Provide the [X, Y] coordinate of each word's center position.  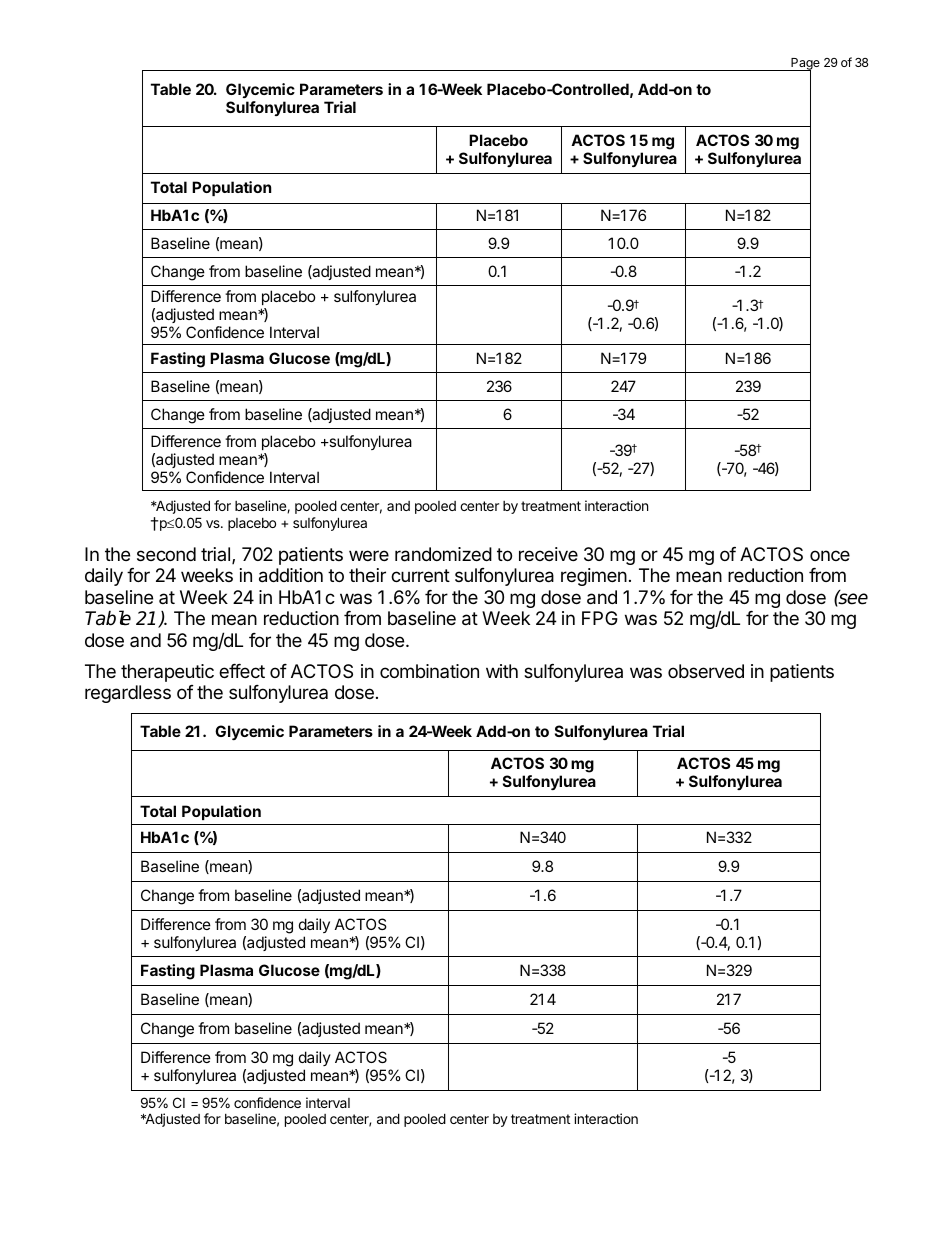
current [420, 575]
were [369, 555]
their [367, 575]
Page [804, 65]
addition [291, 575]
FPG [600, 618]
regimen [594, 577]
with [502, 671]
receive [548, 554]
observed [706, 671]
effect [242, 671]
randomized [443, 554]
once [830, 555]
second [166, 554]
